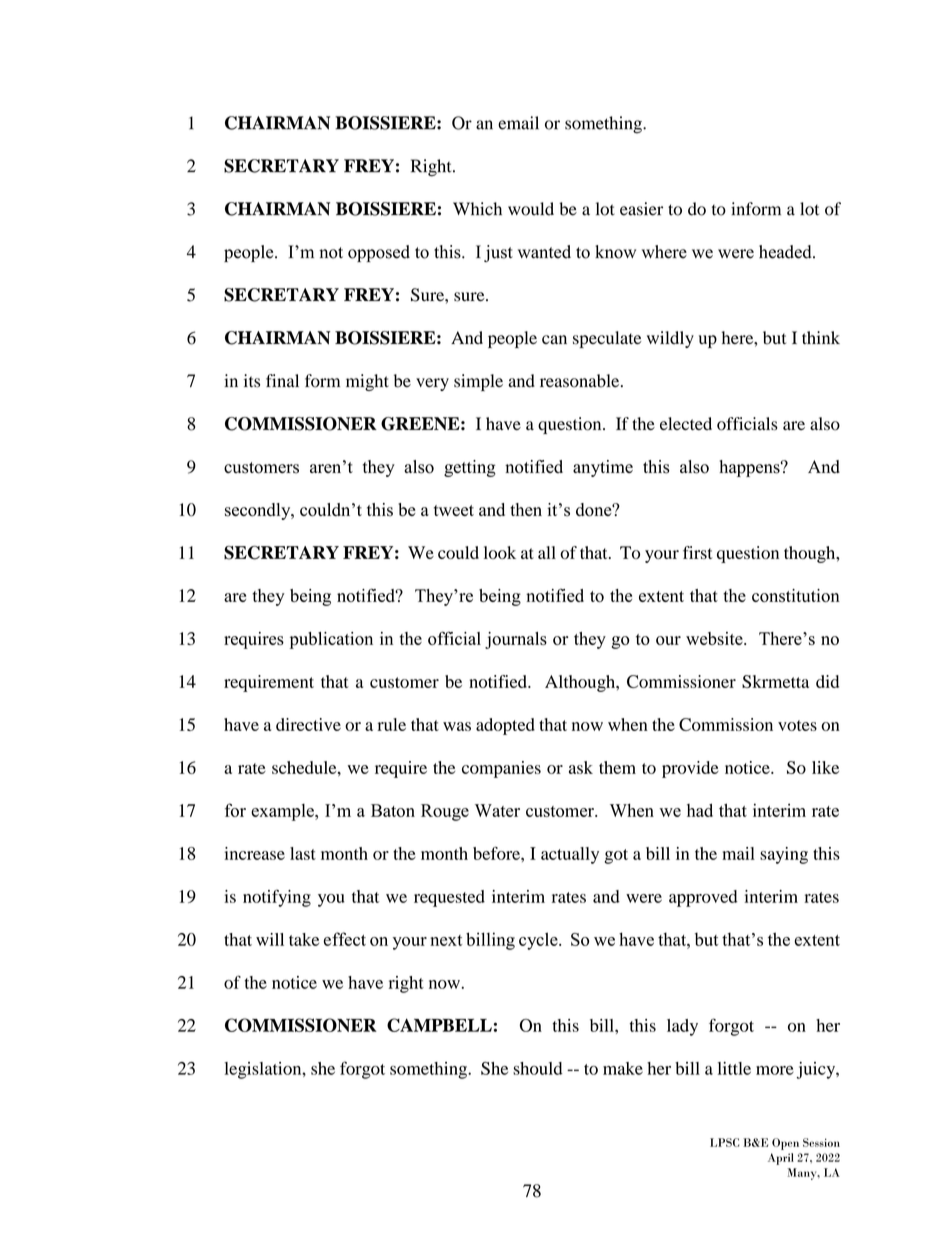 This screenshot has height=1233, width=952. Describe the element at coordinates (439, 1025) in the screenshot. I see `CAMPBELL` at that location.
